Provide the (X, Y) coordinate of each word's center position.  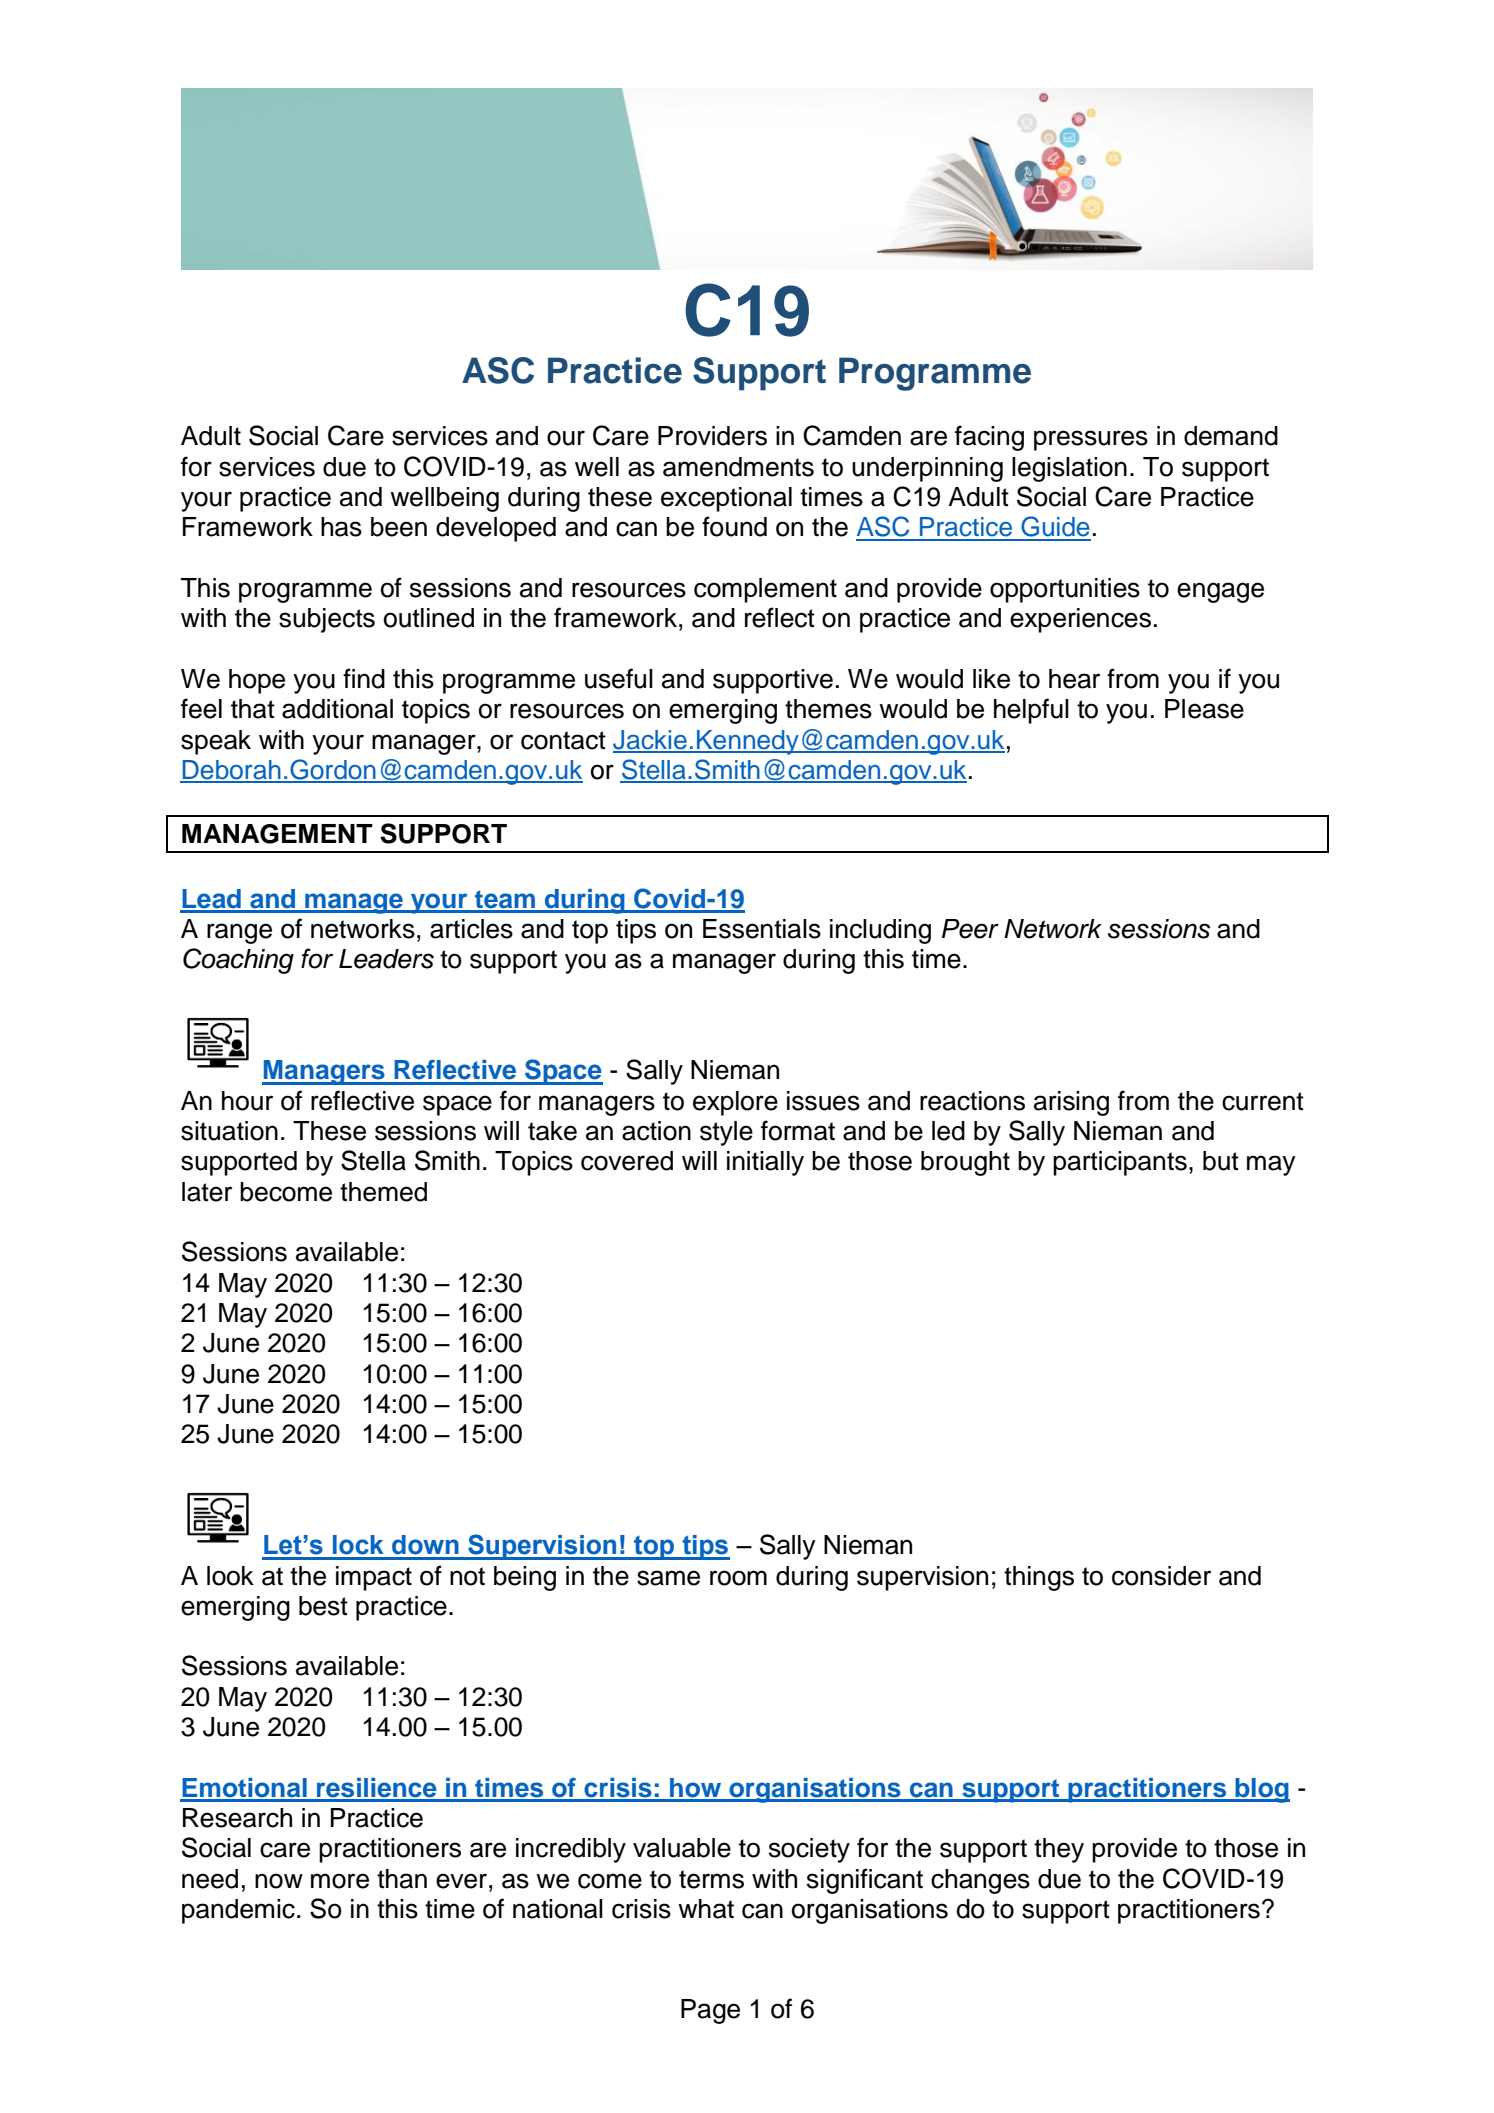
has (341, 527)
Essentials (762, 929)
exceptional (726, 499)
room (738, 1578)
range (239, 933)
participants (1120, 1163)
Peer (970, 929)
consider (1161, 1576)
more (340, 1881)
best (323, 1606)
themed (383, 1192)
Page (710, 2011)
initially (765, 1163)
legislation (1069, 469)
